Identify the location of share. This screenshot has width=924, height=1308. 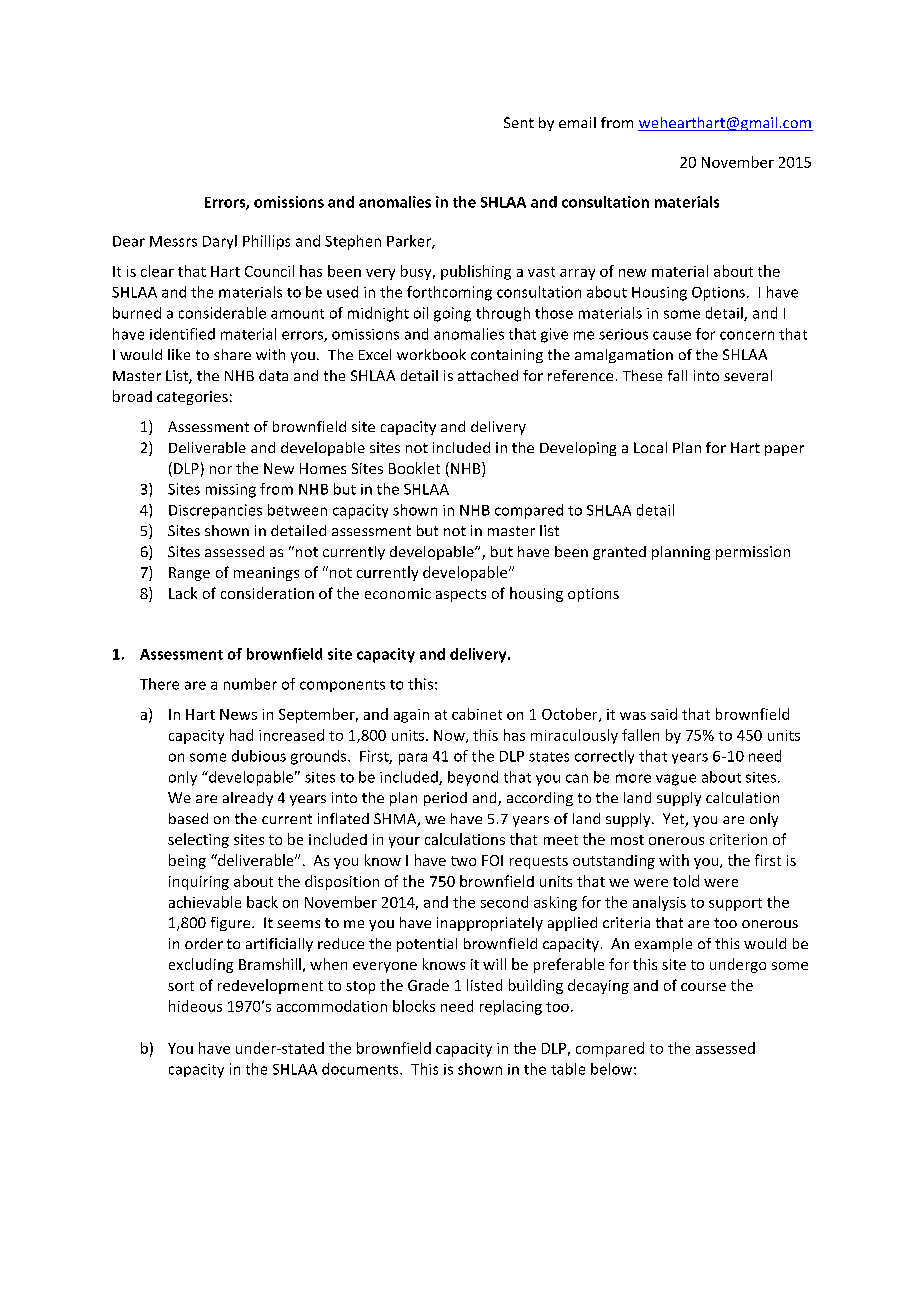
(232, 354).
